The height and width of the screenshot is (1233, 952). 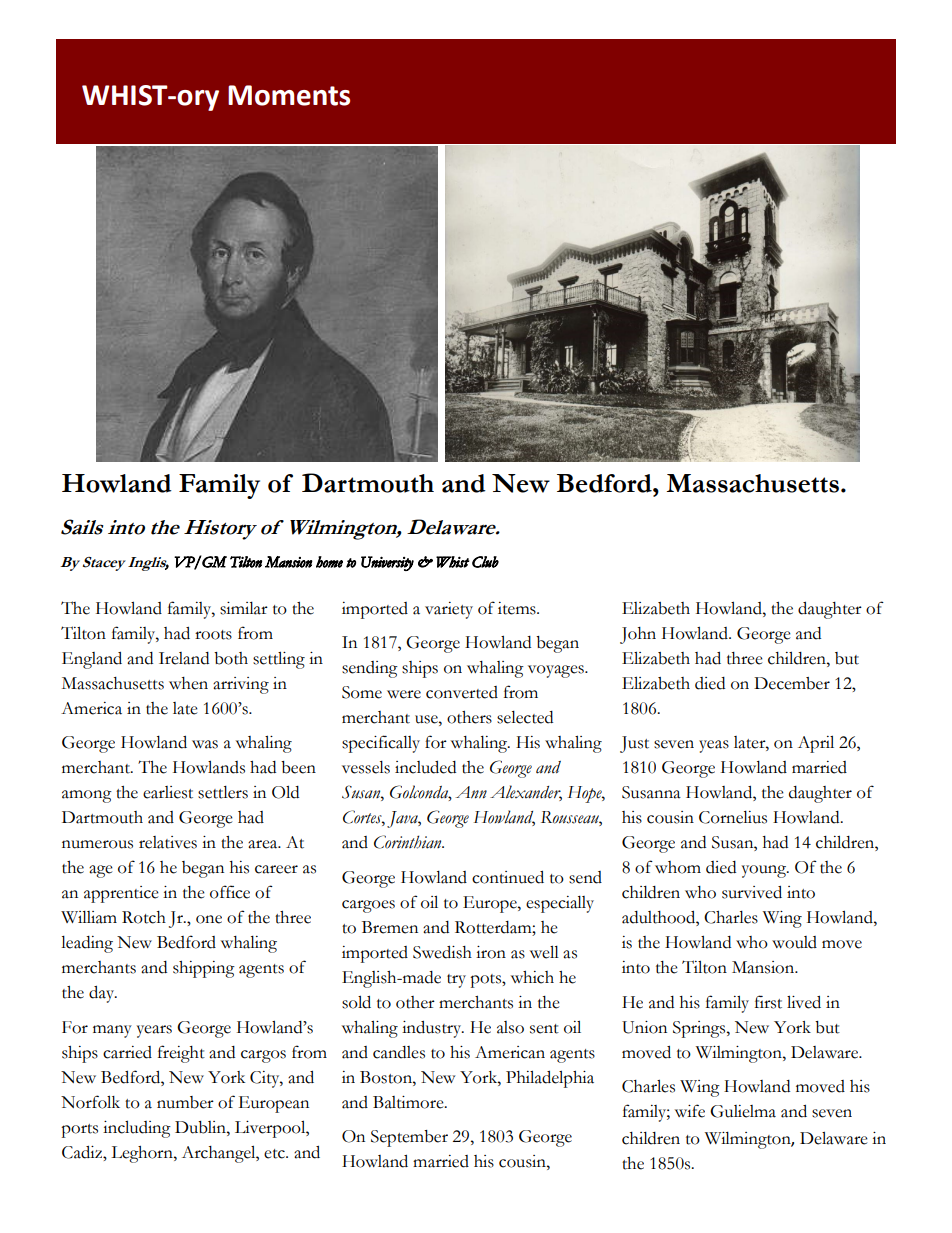 I want to click on Club, so click(x=485, y=562).
